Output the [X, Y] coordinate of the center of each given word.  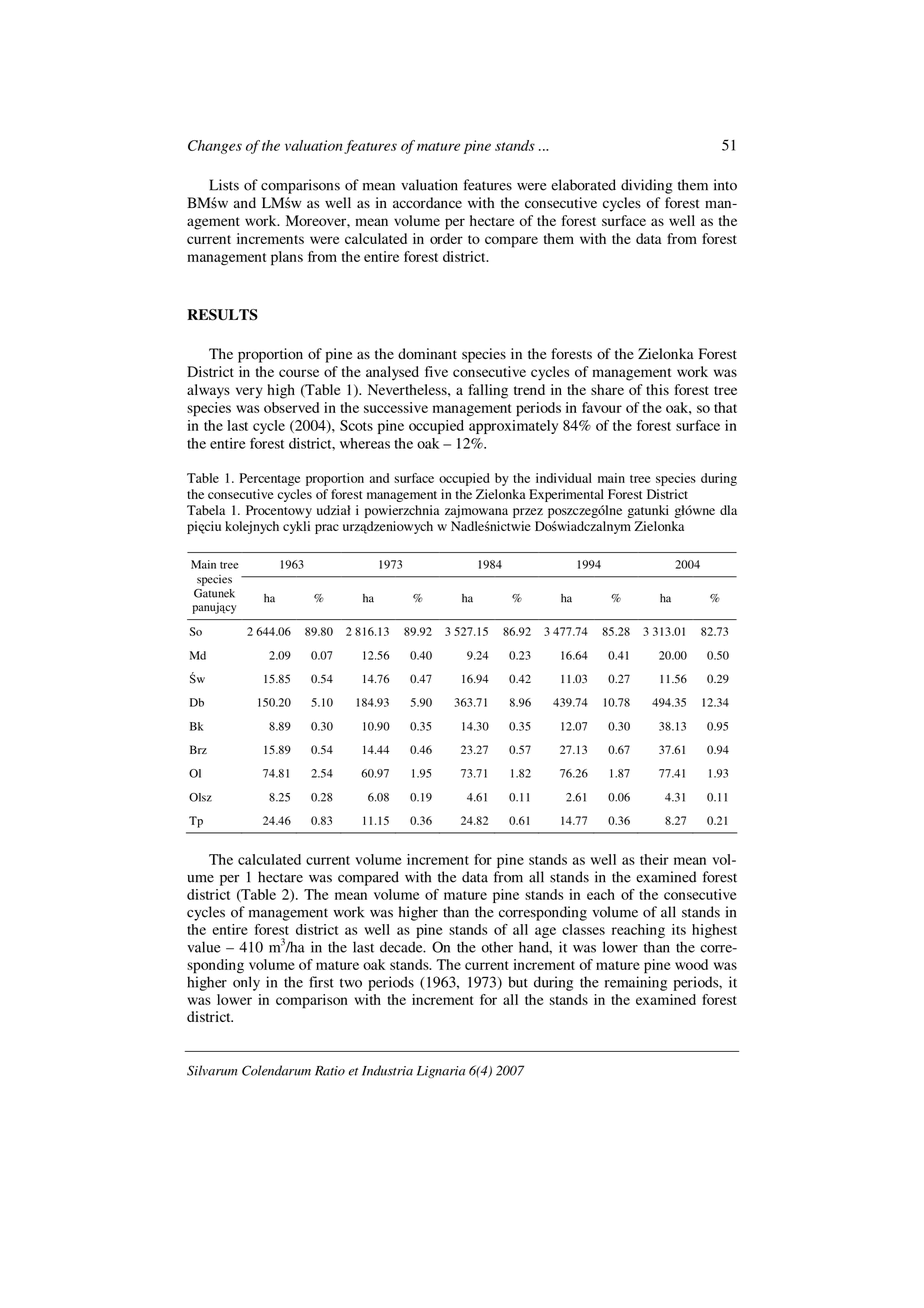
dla [728, 510]
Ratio [330, 1071]
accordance [427, 203]
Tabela [206, 510]
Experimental [566, 495]
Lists [224, 185]
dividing [646, 186]
